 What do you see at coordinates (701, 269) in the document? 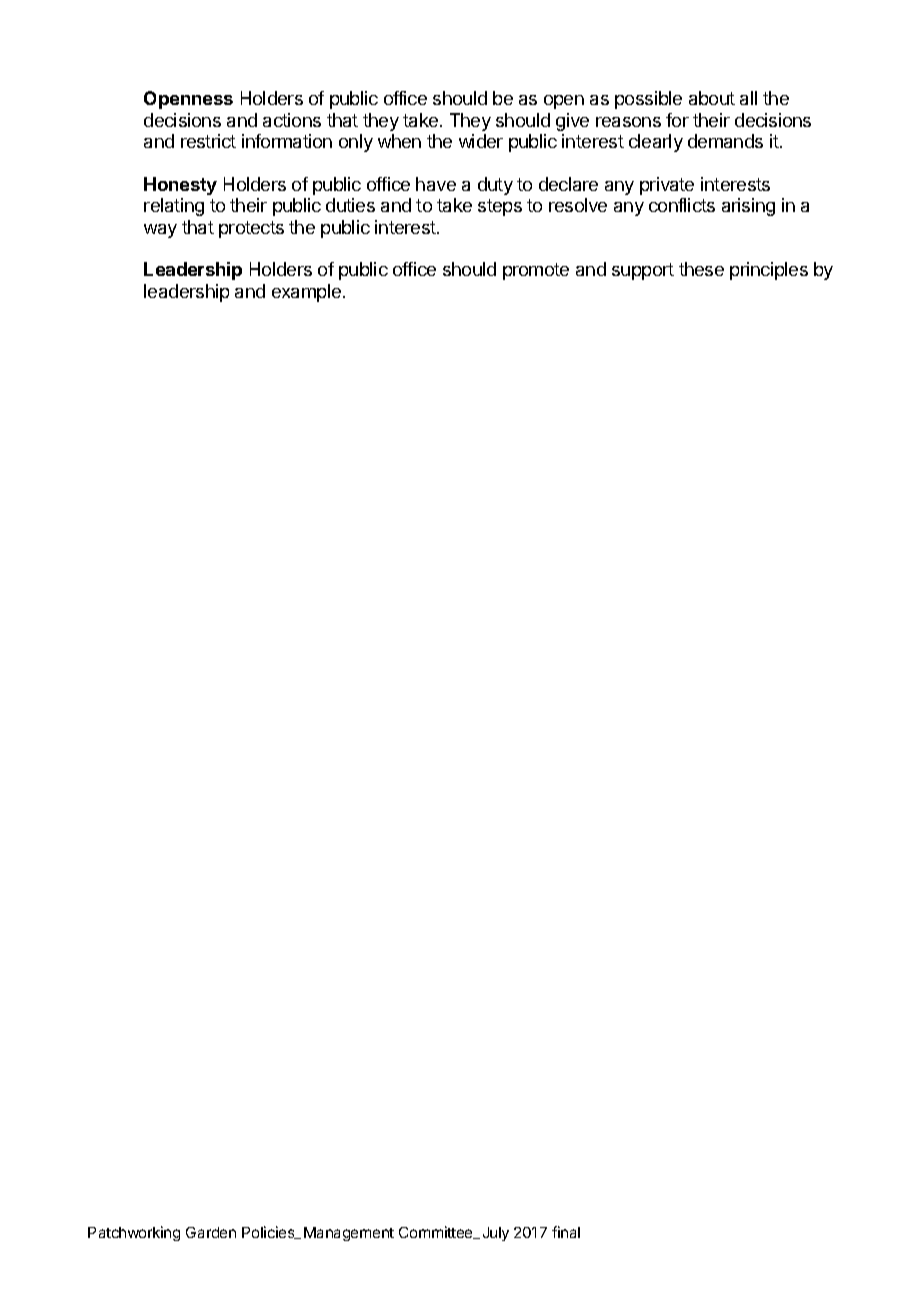
I see `these` at bounding box center [701, 269].
